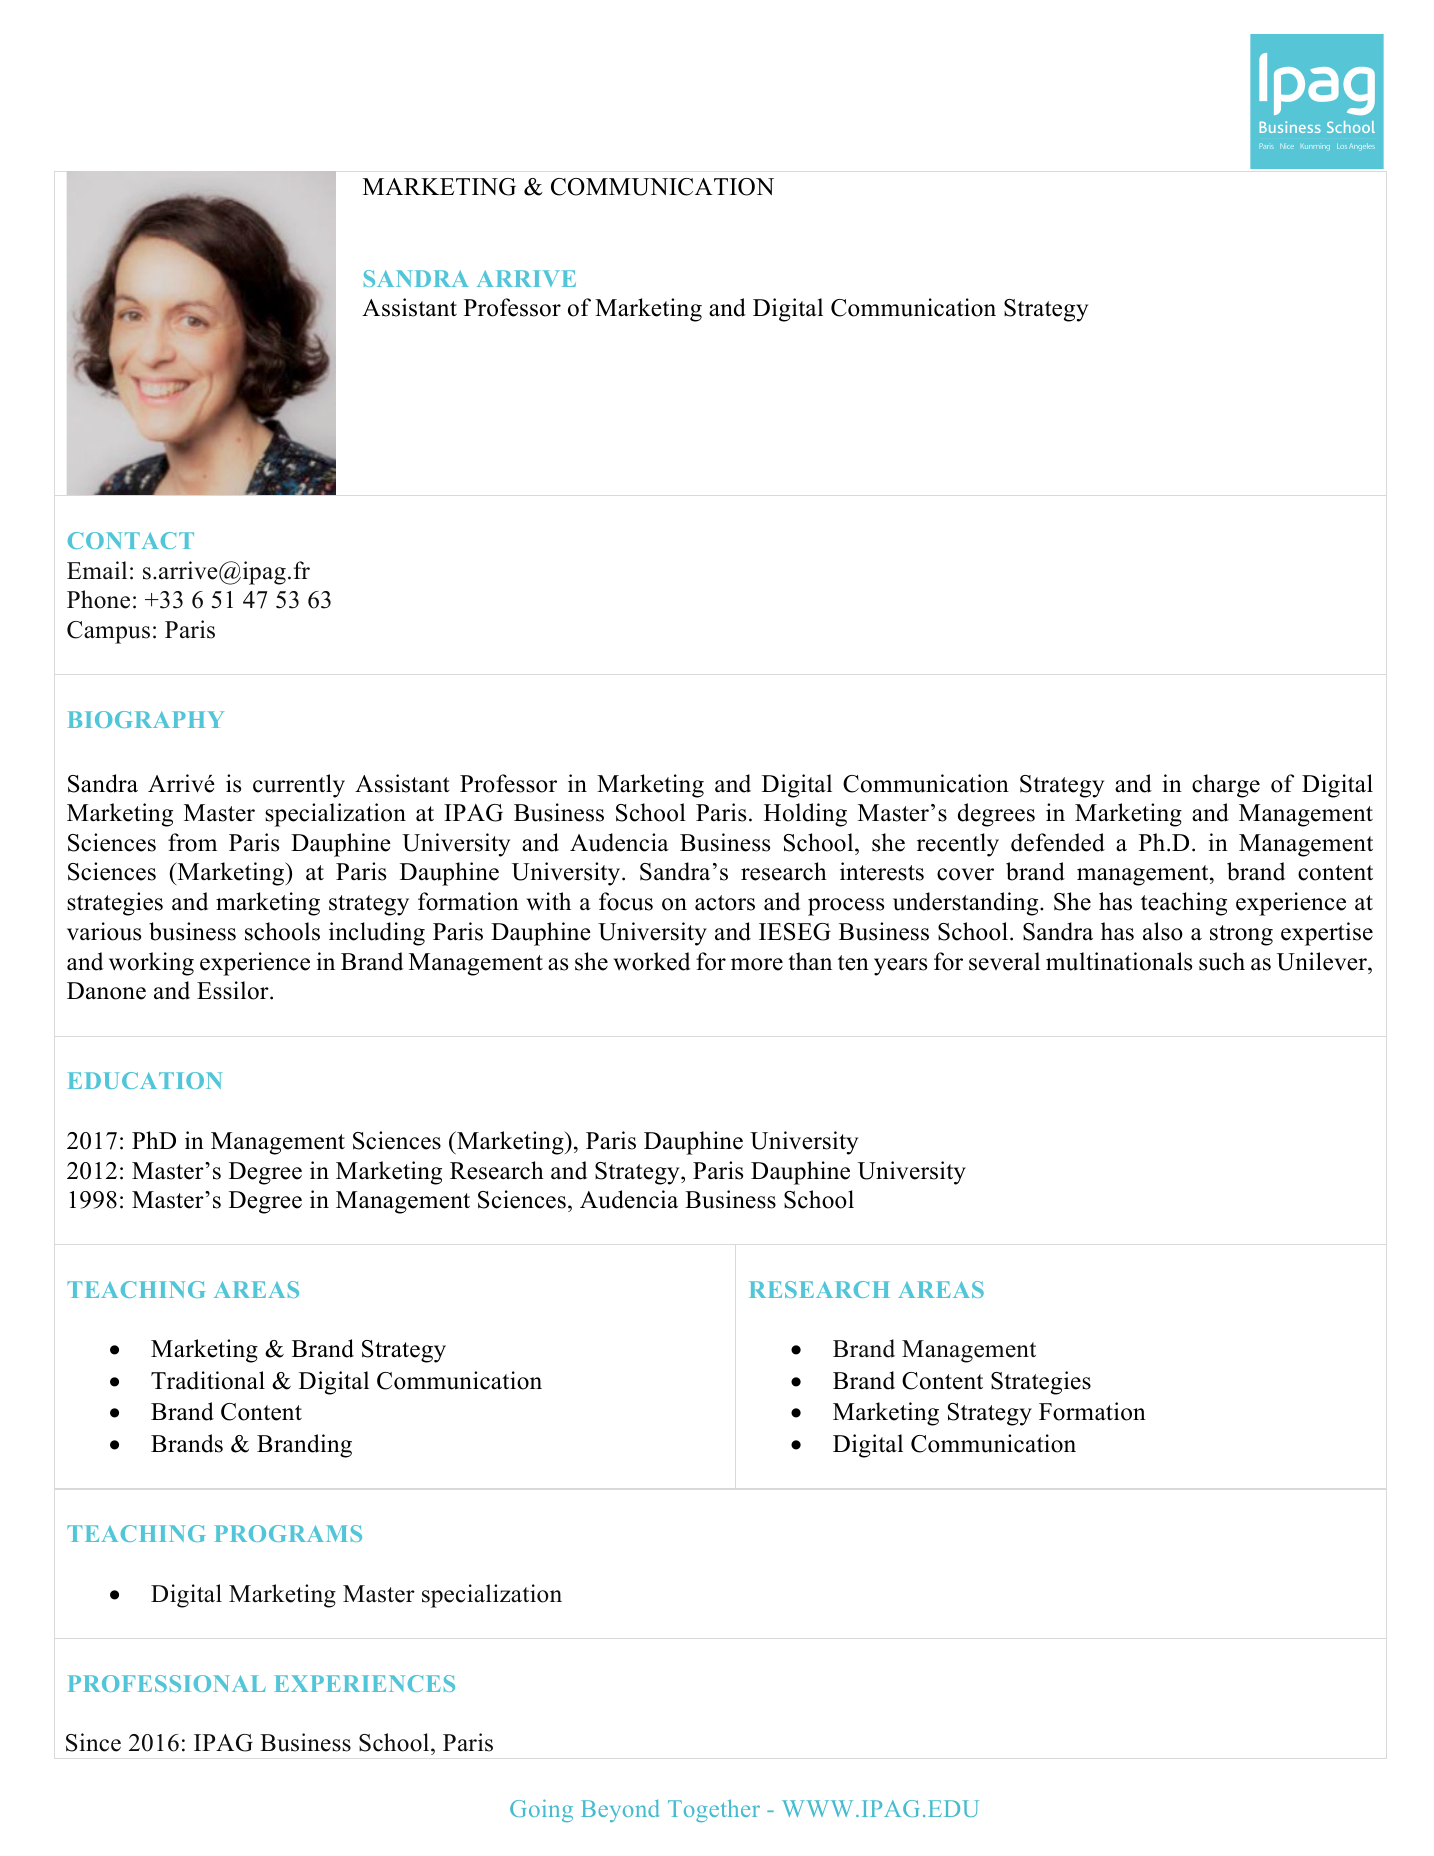 This screenshot has width=1434, height=1856. I want to click on charge, so click(1226, 786).
